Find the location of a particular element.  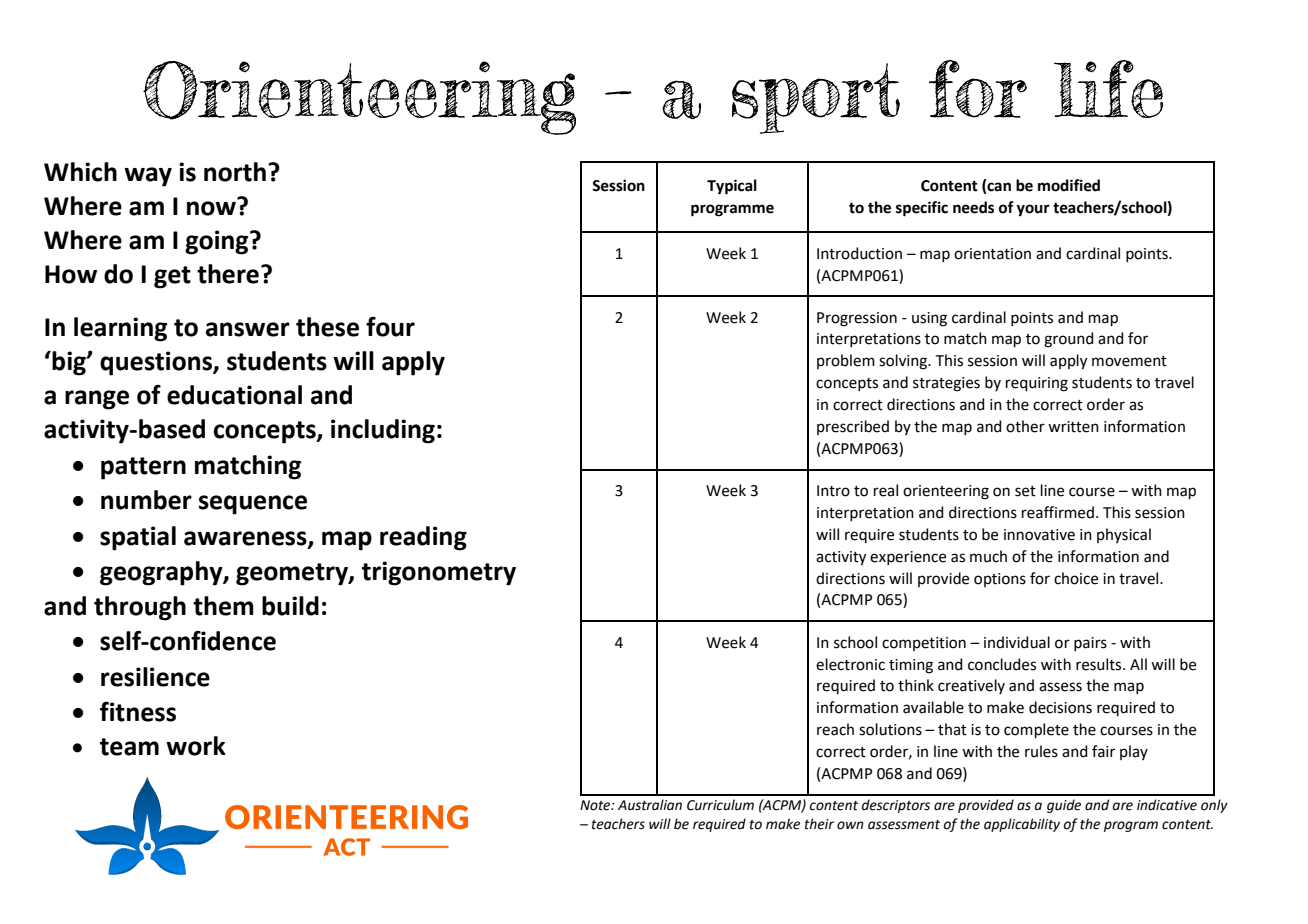

guide is located at coordinates (1064, 806).
